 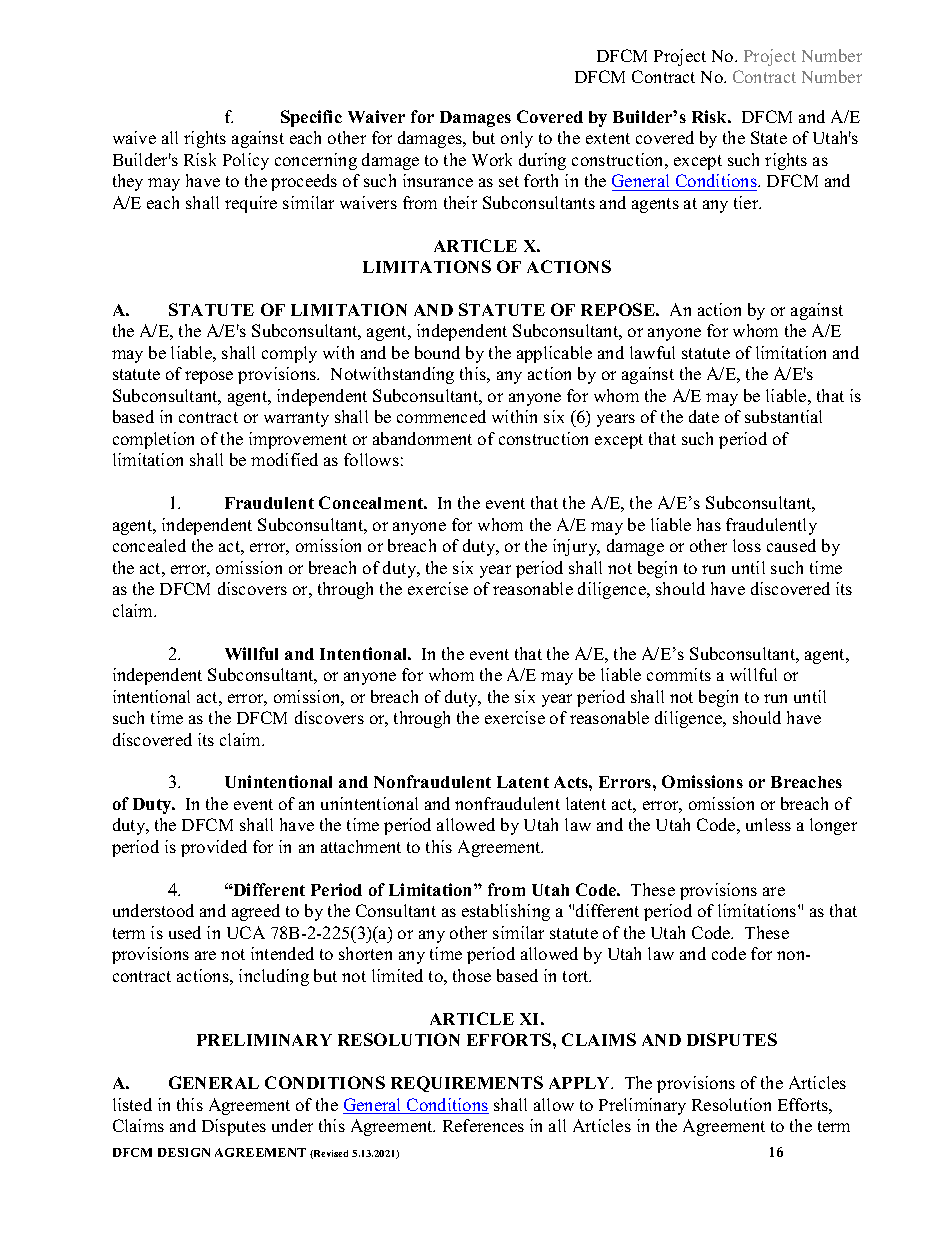 What do you see at coordinates (783, 416) in the screenshot?
I see `substantial` at bounding box center [783, 416].
